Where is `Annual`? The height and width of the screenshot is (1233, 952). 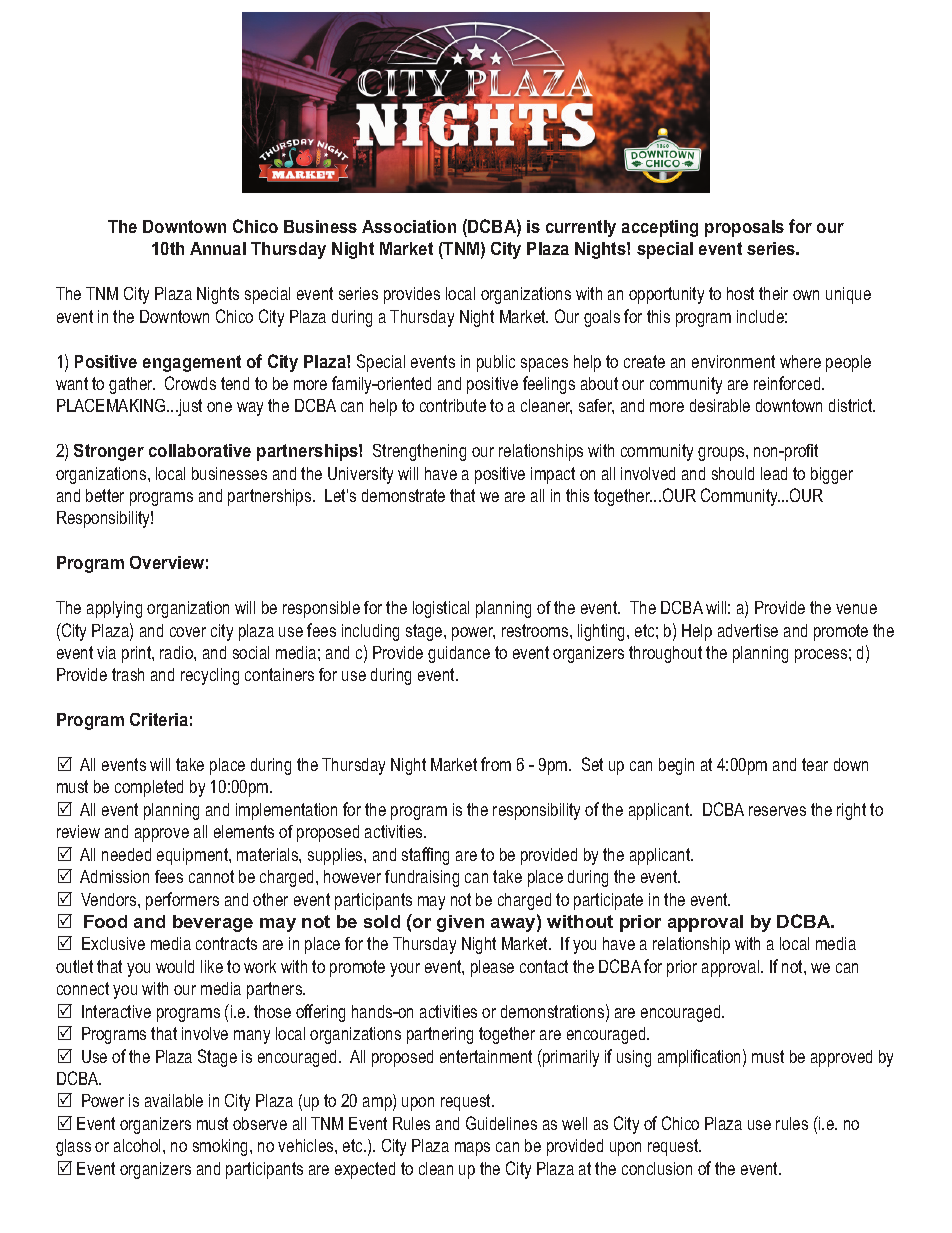
Annual is located at coordinates (218, 248).
